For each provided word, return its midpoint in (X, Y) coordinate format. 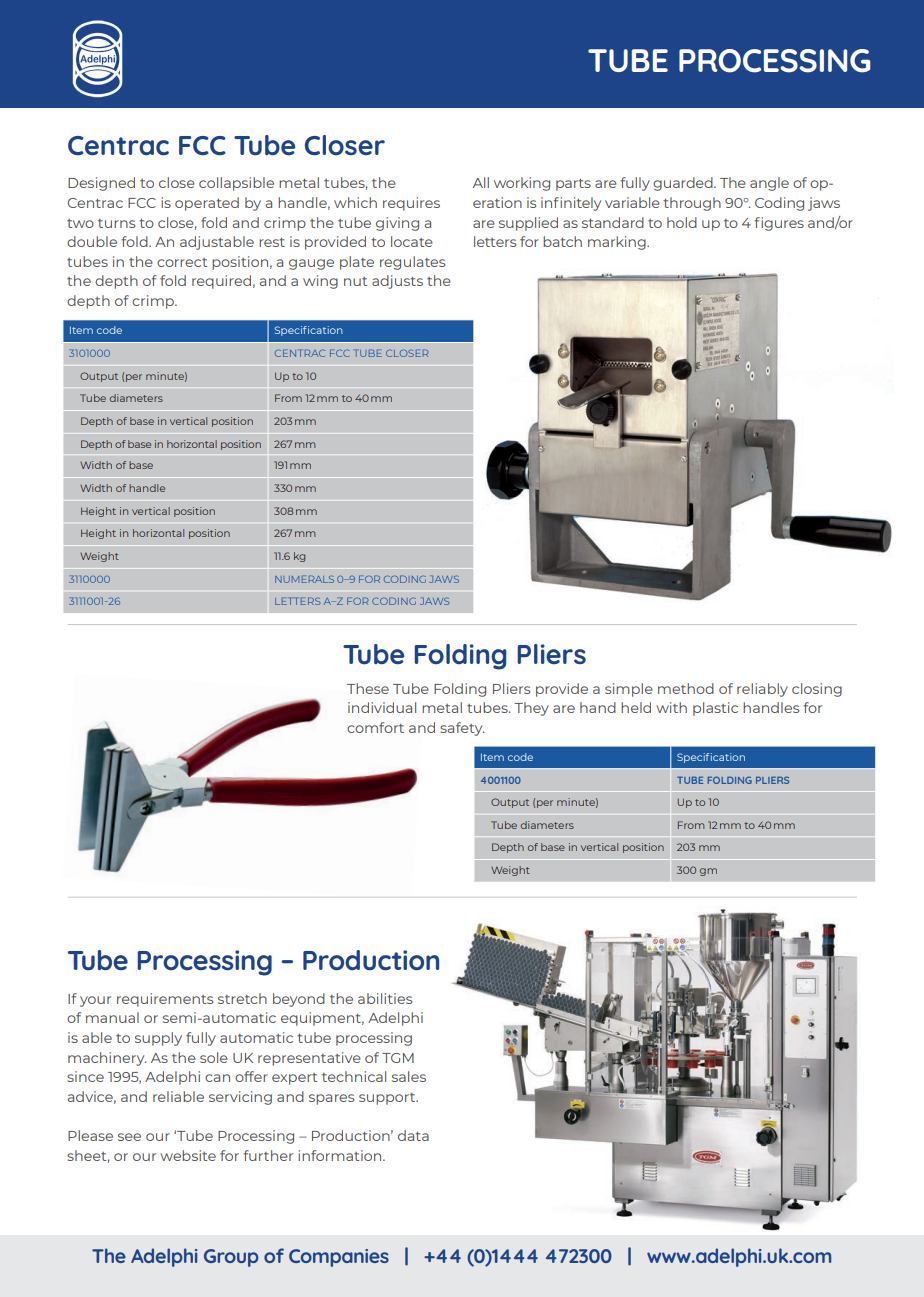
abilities (385, 998)
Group (231, 1258)
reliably (762, 690)
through (692, 204)
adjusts (397, 282)
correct (182, 262)
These (368, 688)
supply (158, 1039)
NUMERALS (304, 579)
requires (411, 204)
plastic (715, 709)
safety (462, 729)
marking (618, 243)
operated (207, 204)
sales (409, 1076)
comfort (375, 727)
